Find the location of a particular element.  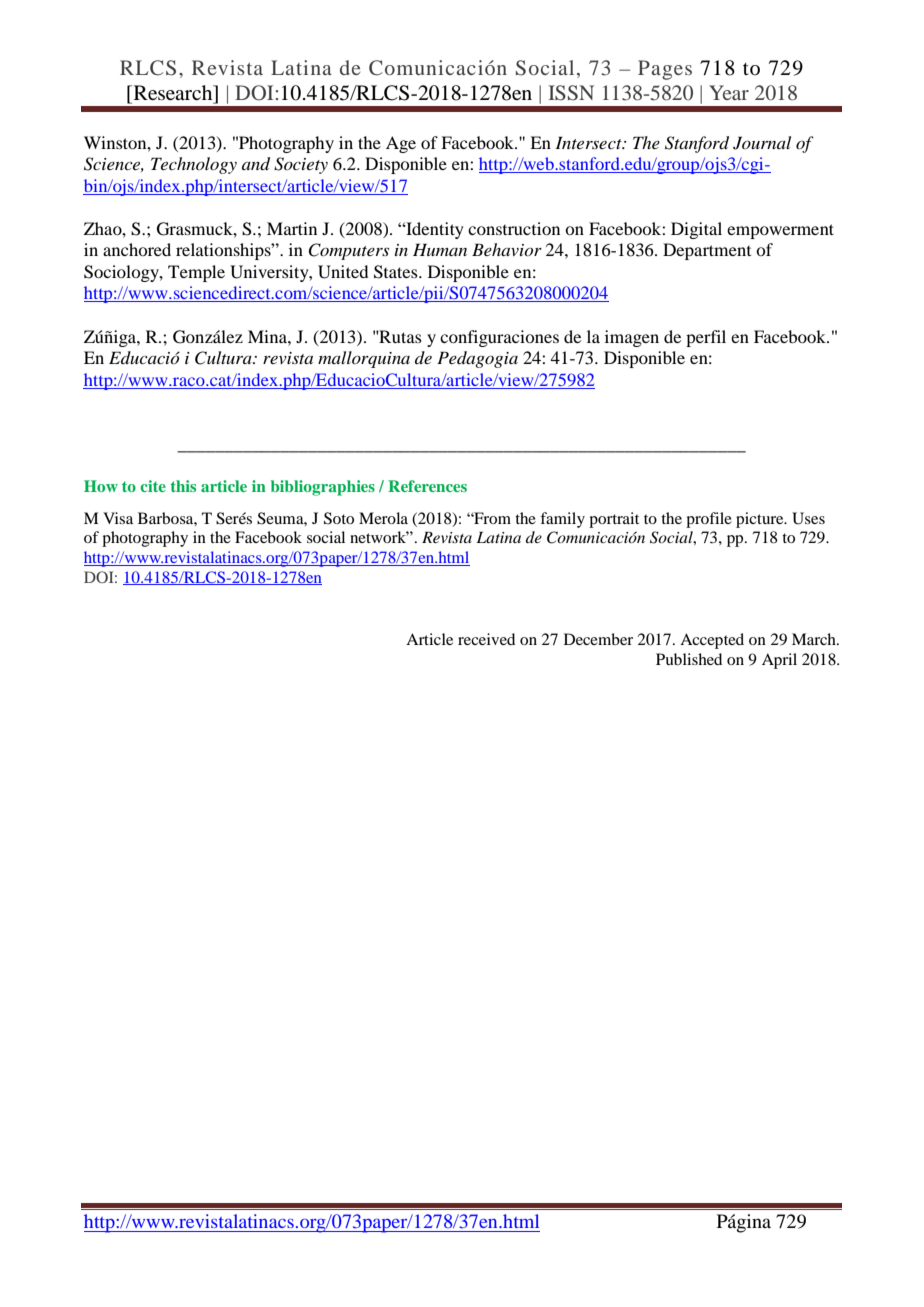

Research is located at coordinates (173, 92).
